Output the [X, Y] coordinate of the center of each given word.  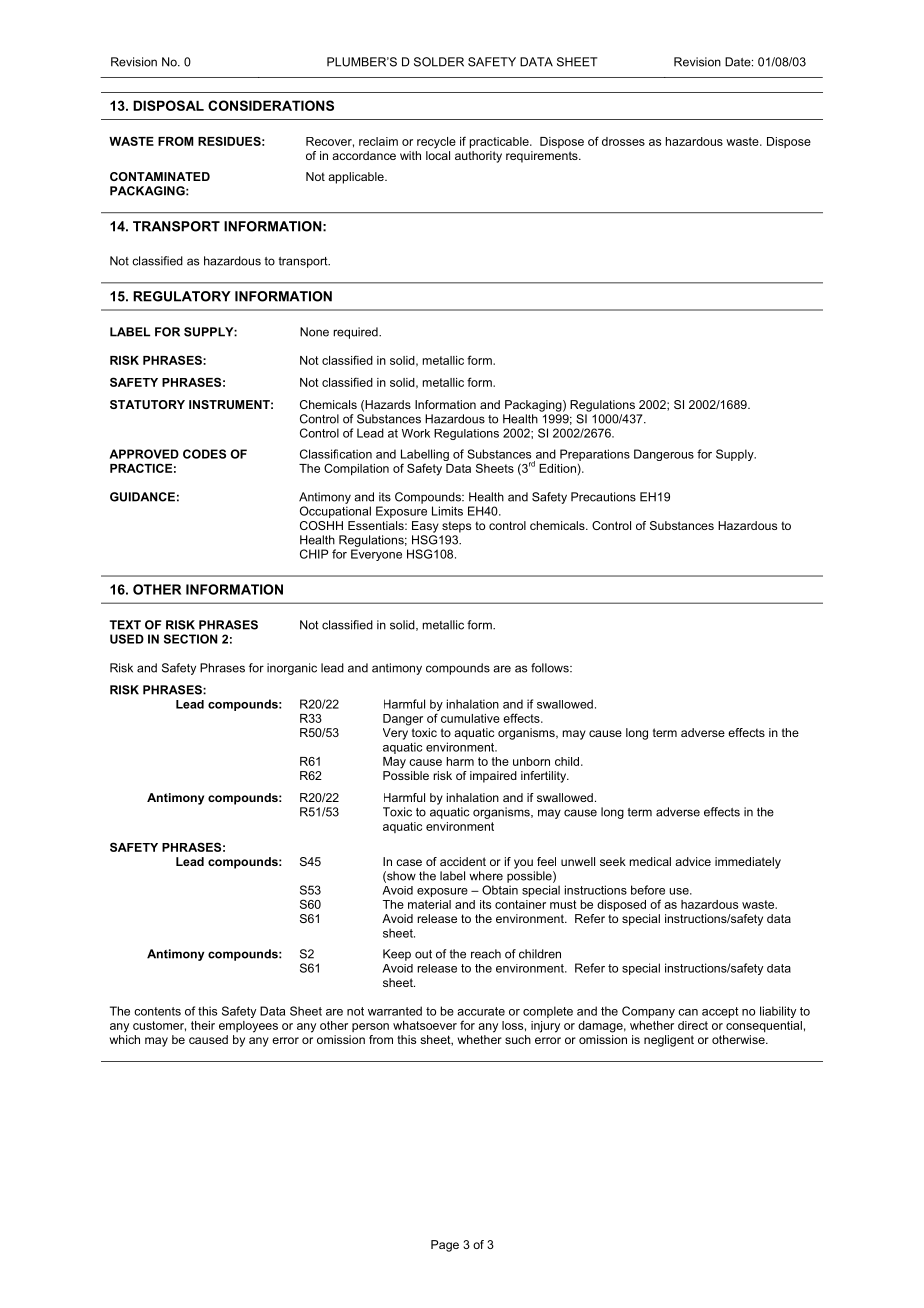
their [203, 1025]
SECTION [191, 639]
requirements [543, 157]
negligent [669, 1041]
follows [551, 668]
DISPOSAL [168, 105]
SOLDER [439, 62]
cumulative [470, 718]
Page [445, 1246]
